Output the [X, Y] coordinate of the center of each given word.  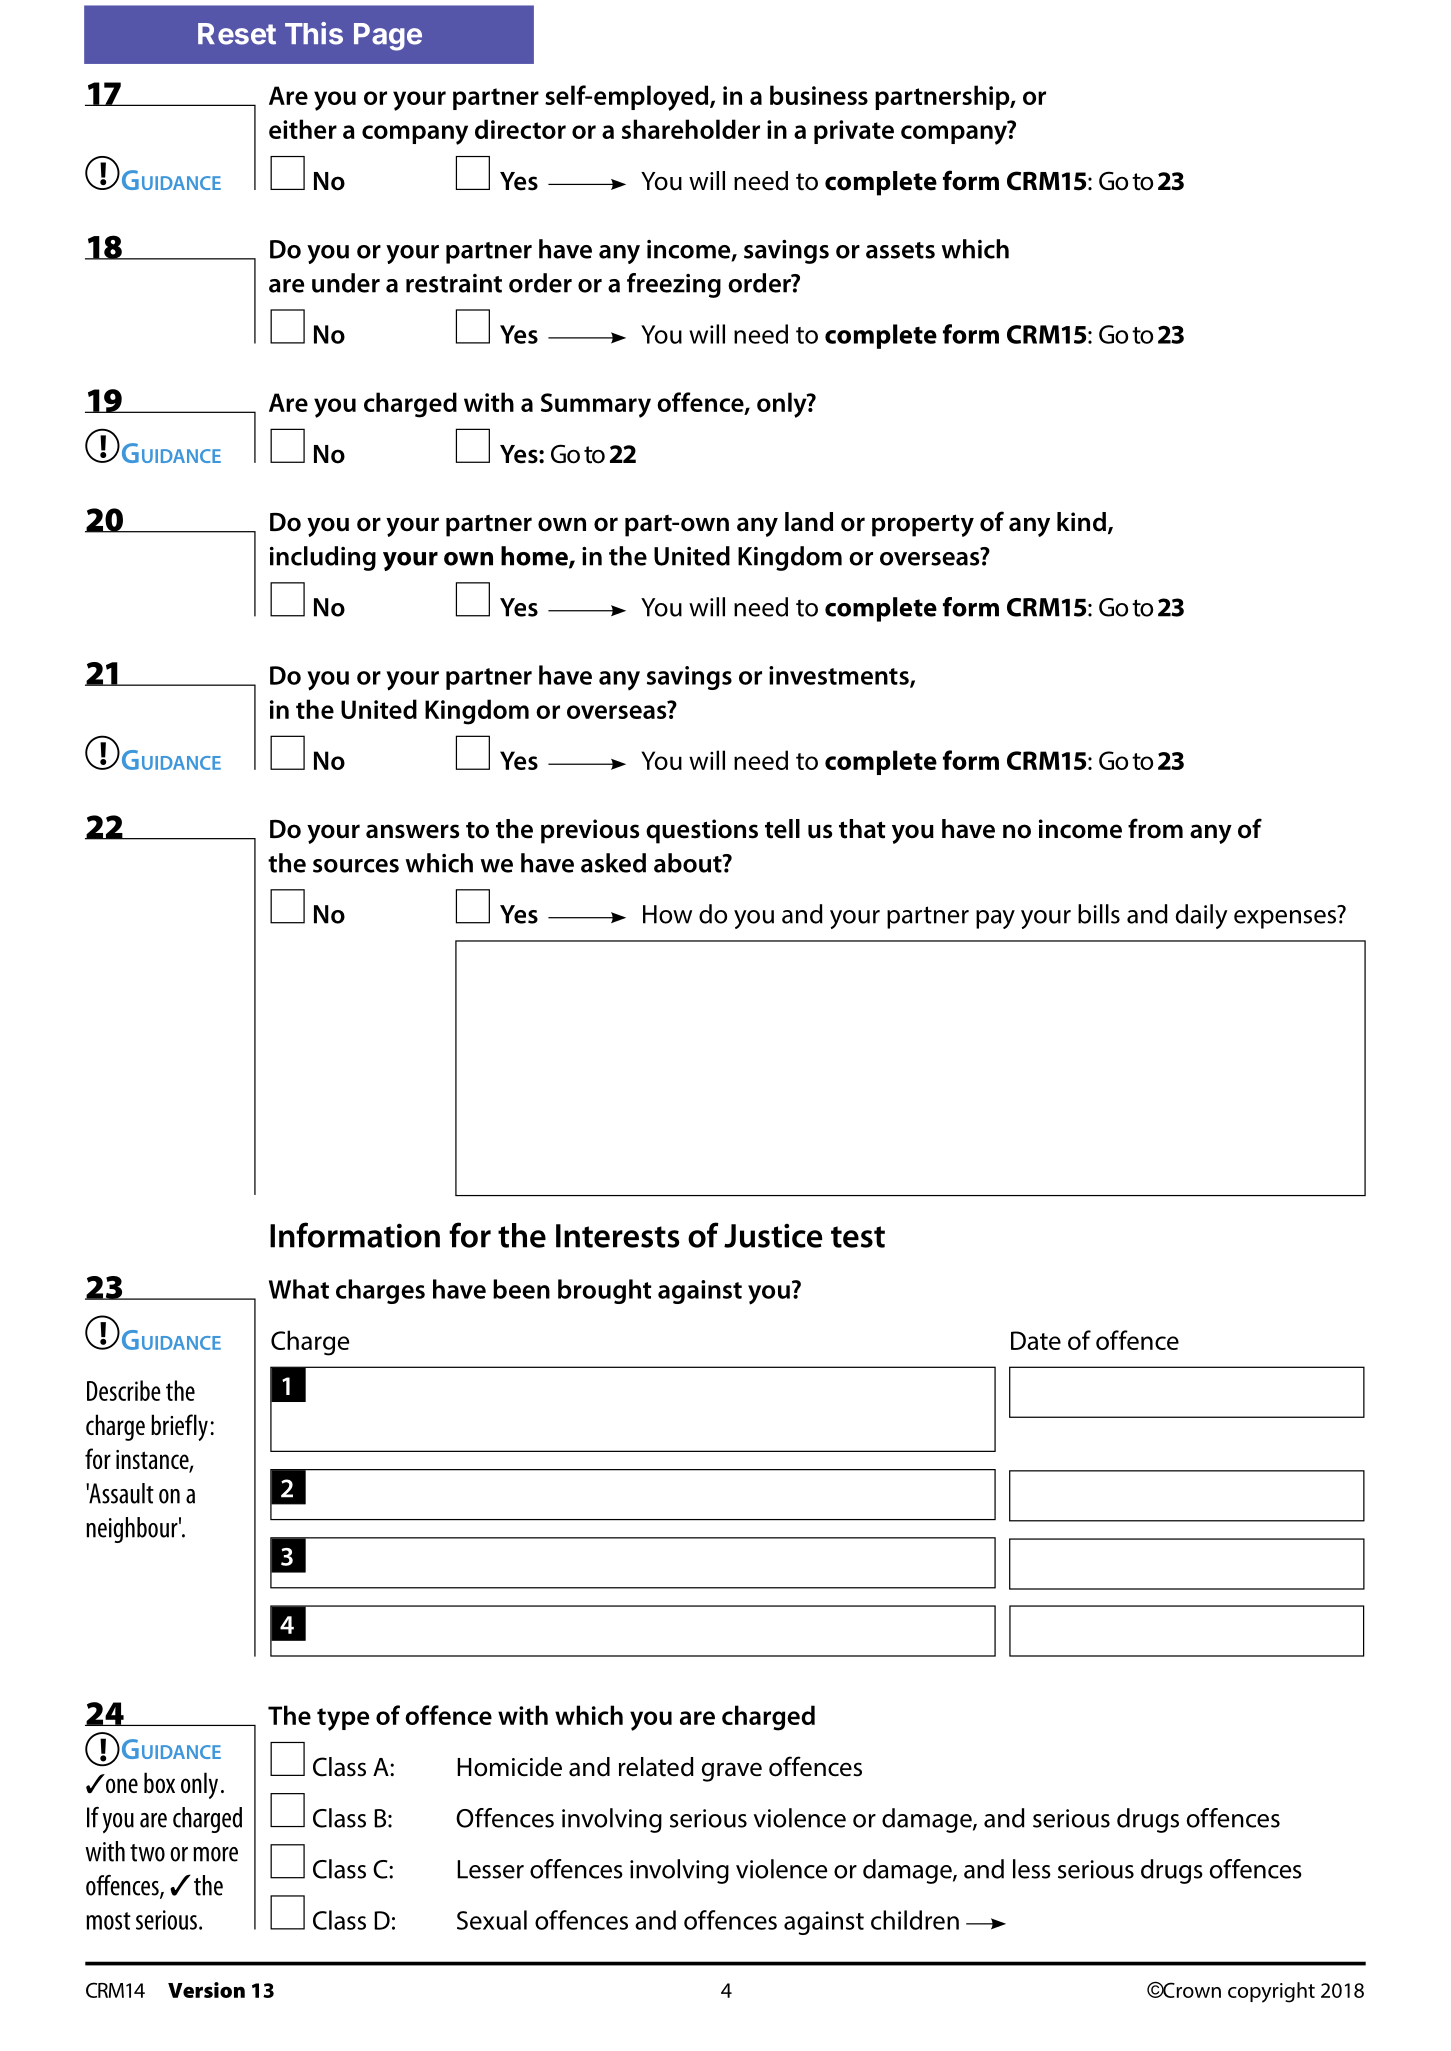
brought [604, 1291]
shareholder [691, 129]
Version [206, 1990]
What [299, 1289]
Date [1036, 1340]
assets [900, 250]
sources [356, 866]
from [1155, 828]
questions [702, 831]
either [303, 129]
